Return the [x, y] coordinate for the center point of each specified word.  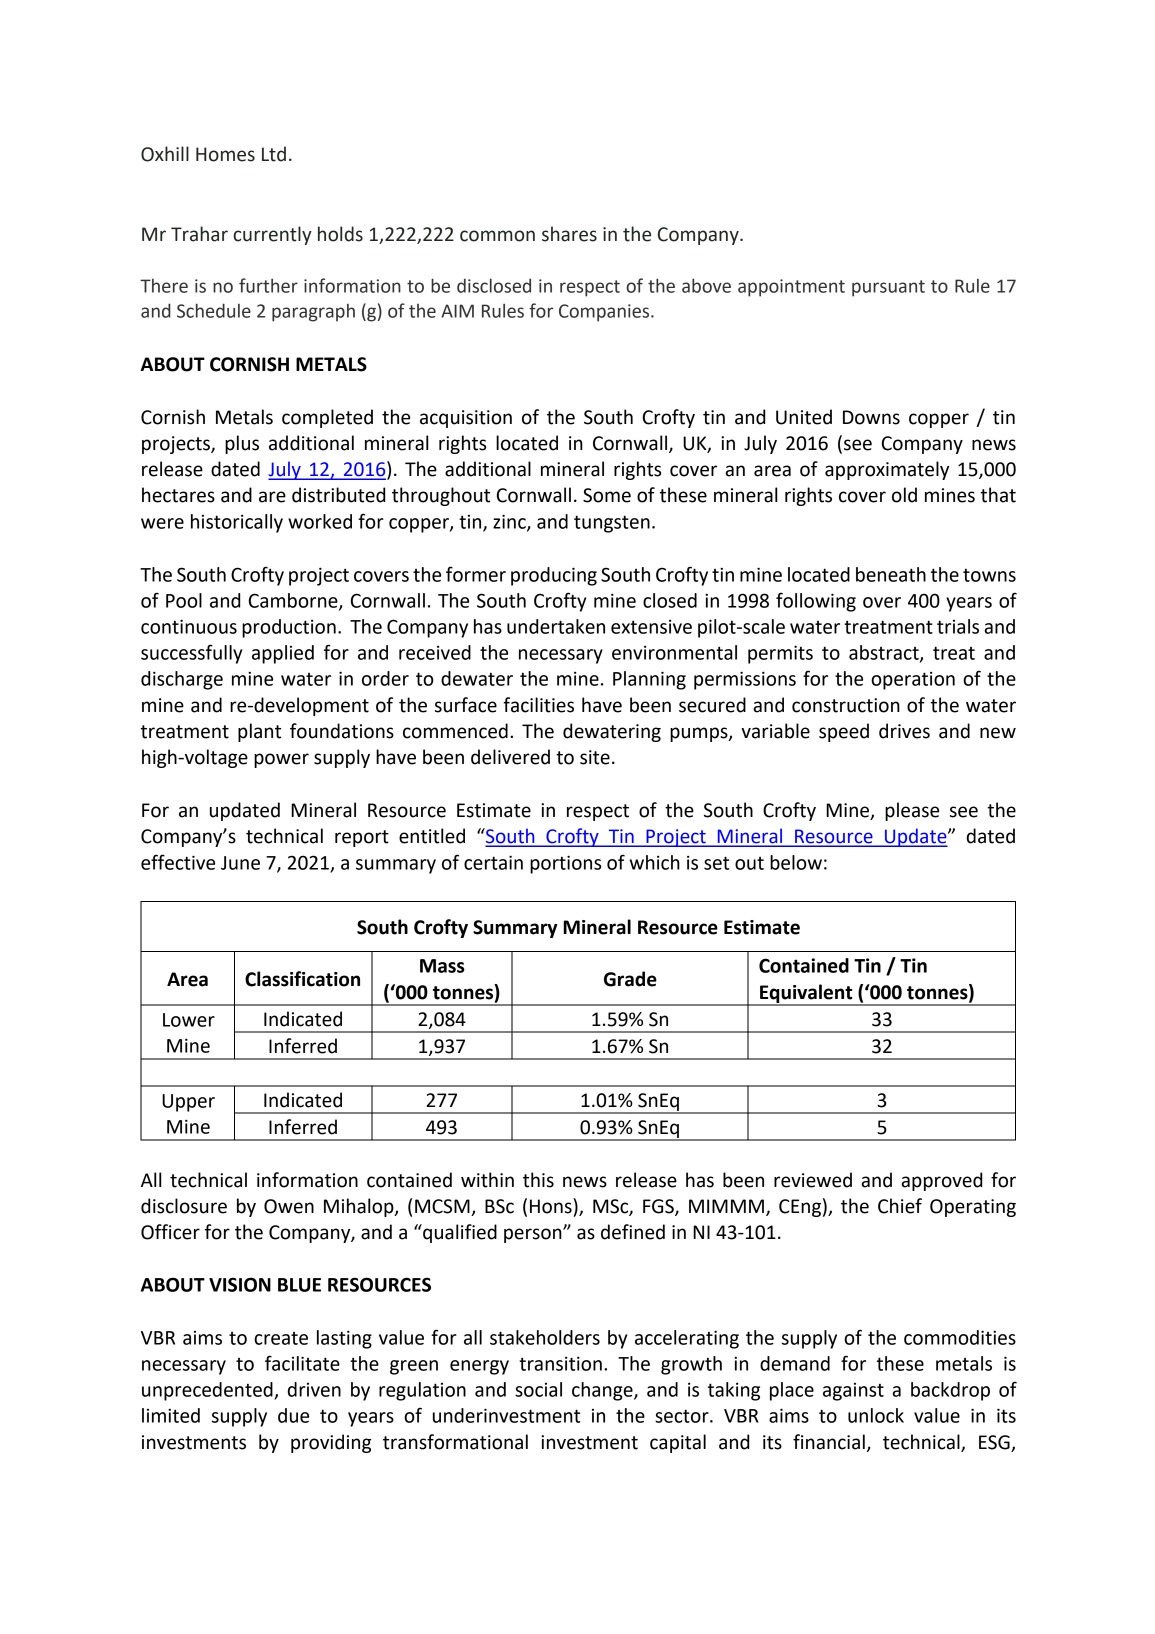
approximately [887, 470]
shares [569, 234]
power [281, 760]
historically [237, 523]
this [538, 1180]
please [912, 811]
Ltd [274, 154]
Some [607, 495]
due [293, 1415]
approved [941, 1181]
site [595, 757]
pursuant [888, 288]
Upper [188, 1103]
